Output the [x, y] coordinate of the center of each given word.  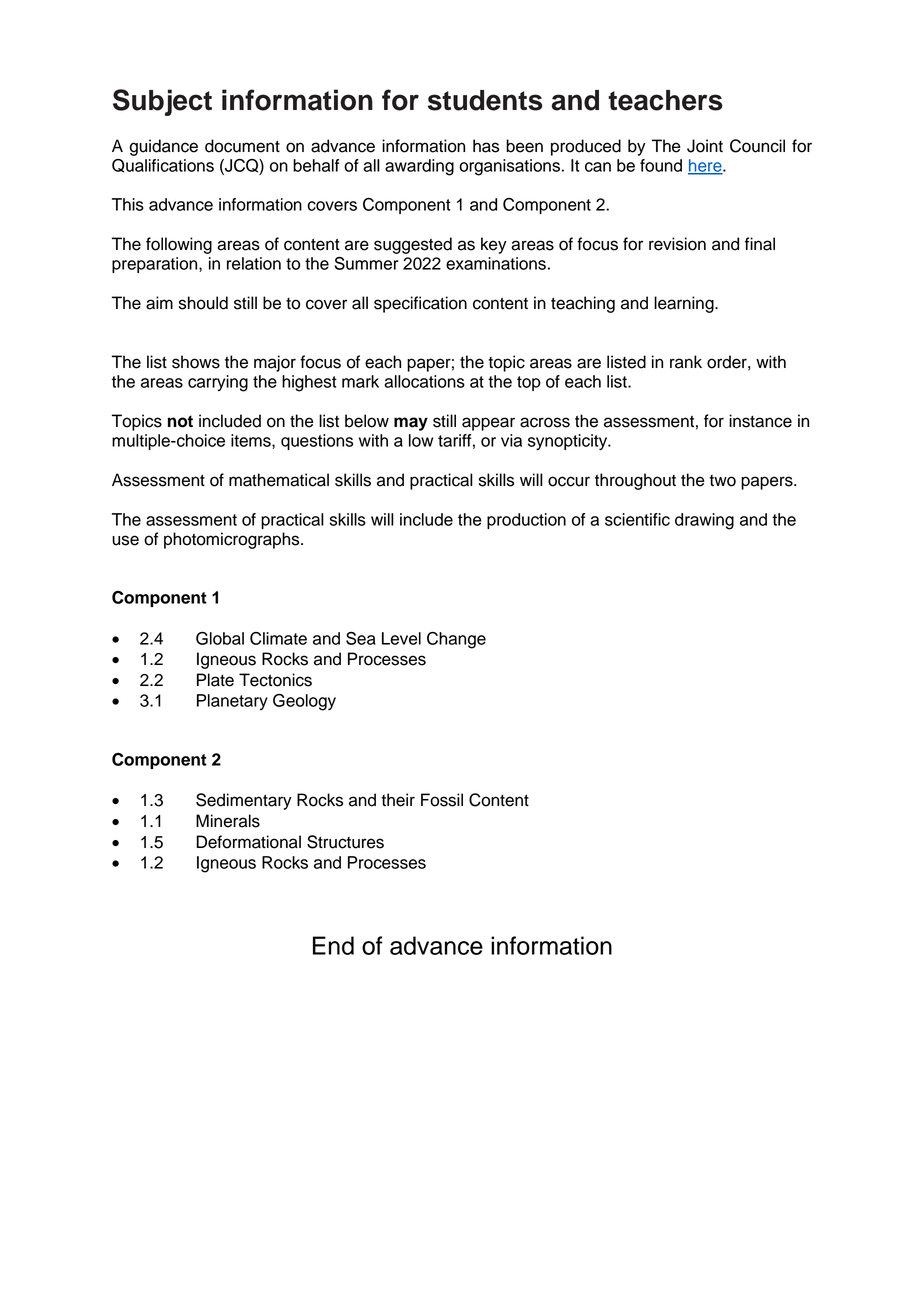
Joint [705, 146]
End [333, 945]
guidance [164, 147]
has [486, 146]
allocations [424, 381]
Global [220, 638]
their [398, 800]
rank [686, 362]
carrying [218, 383]
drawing [704, 521]
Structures [345, 842]
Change [456, 640]
